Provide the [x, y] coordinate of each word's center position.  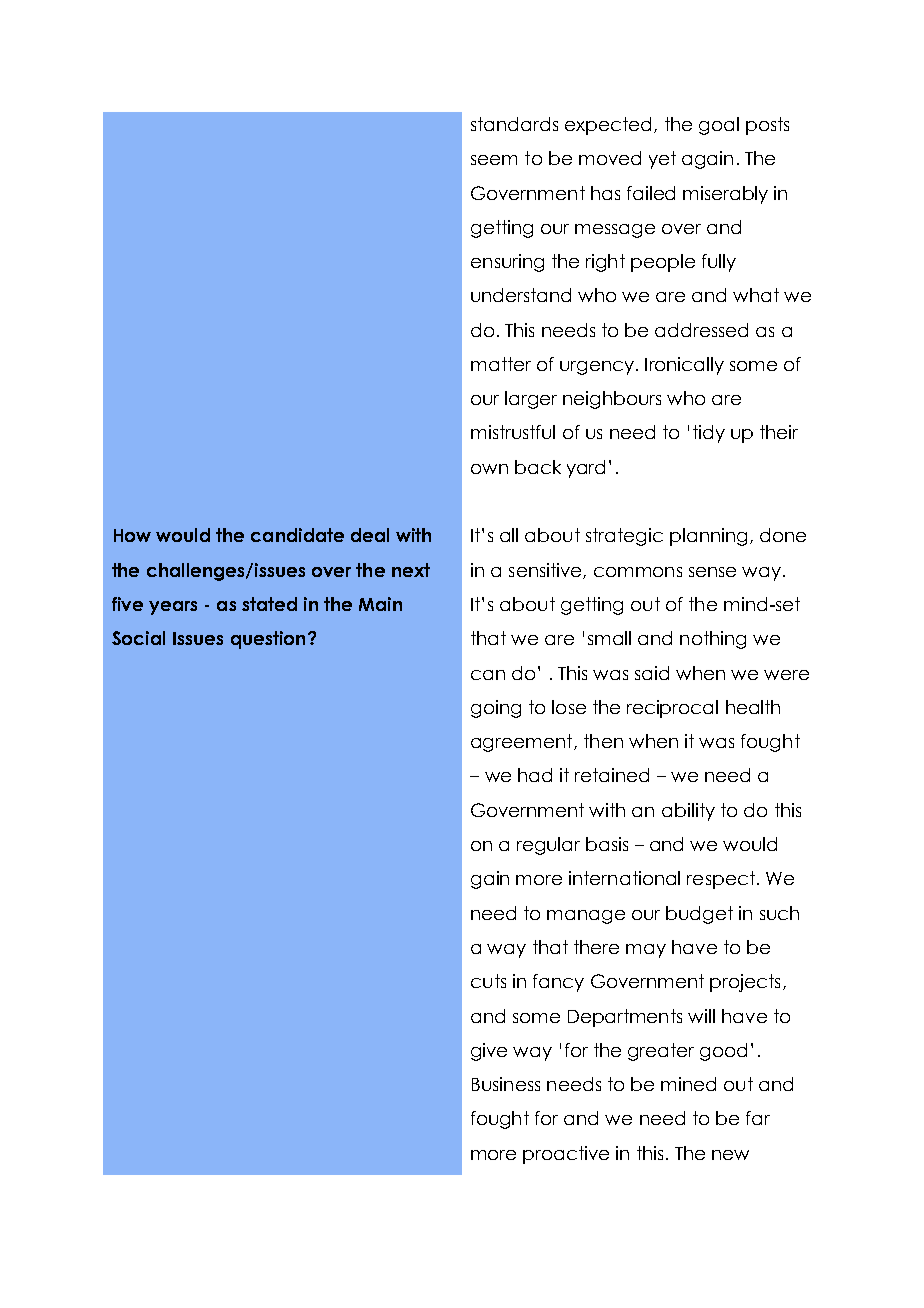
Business [506, 1084]
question [268, 640]
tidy [709, 434]
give [489, 1052]
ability [688, 812]
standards [514, 124]
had [535, 775]
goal [719, 126]
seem [494, 160]
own [489, 469]
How [132, 535]
